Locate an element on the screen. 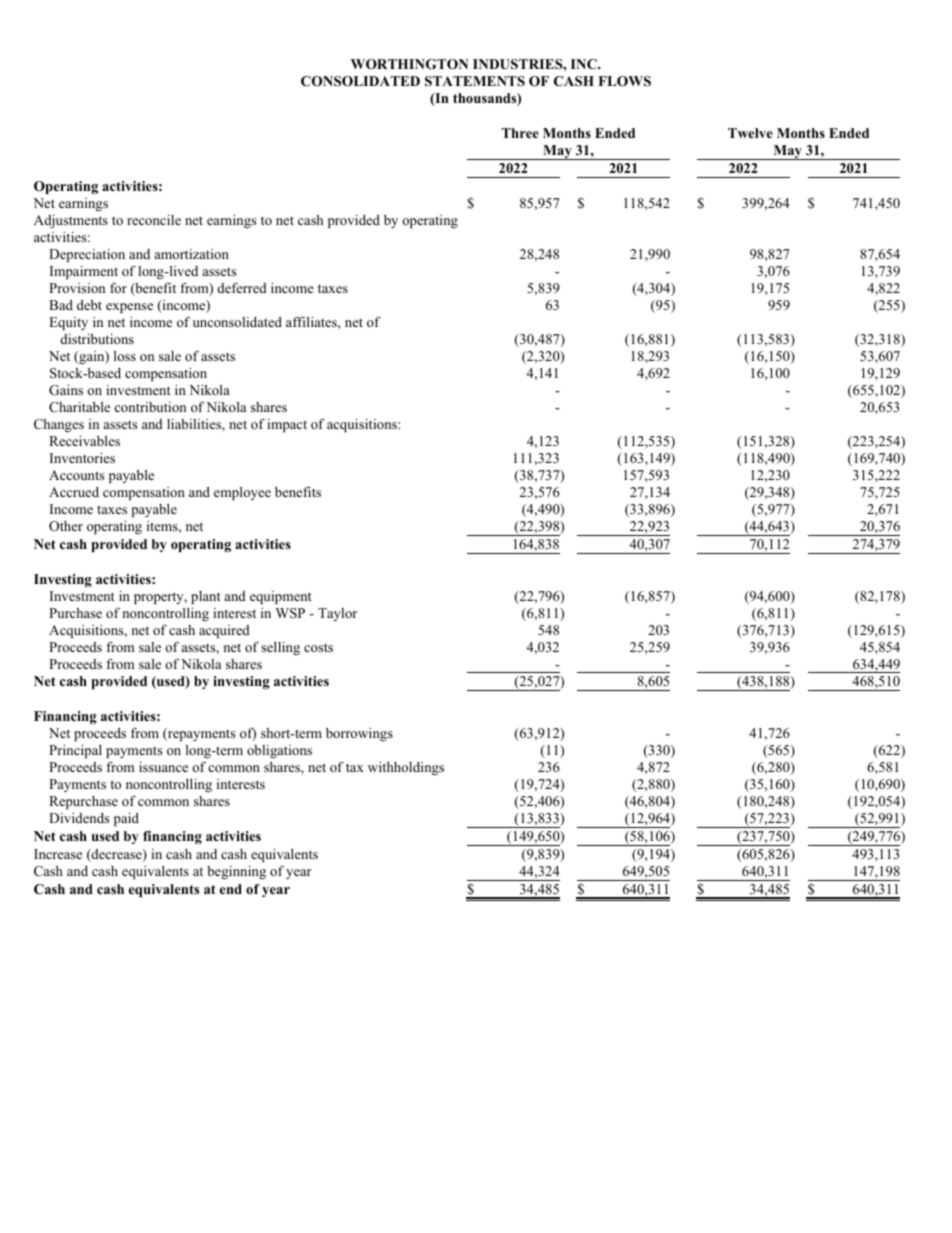 The width and height of the screenshot is (952, 1233). Inventories is located at coordinates (82, 458).
